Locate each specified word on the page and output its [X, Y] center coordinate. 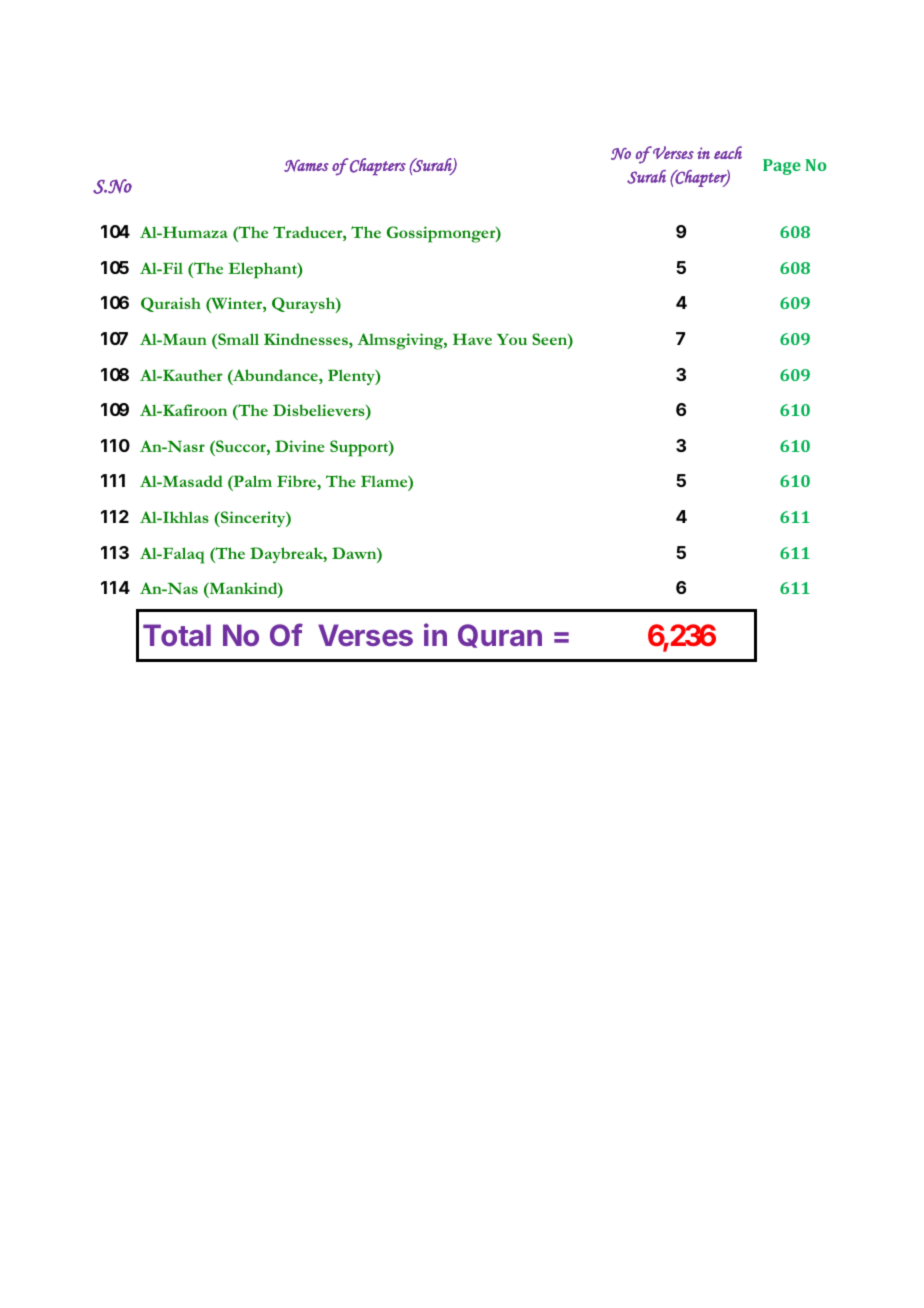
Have [472, 339]
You [512, 339]
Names [306, 165]
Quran [500, 636]
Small [237, 339]
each [728, 152]
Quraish [171, 304]
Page [782, 167]
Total [177, 635]
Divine [300, 446]
